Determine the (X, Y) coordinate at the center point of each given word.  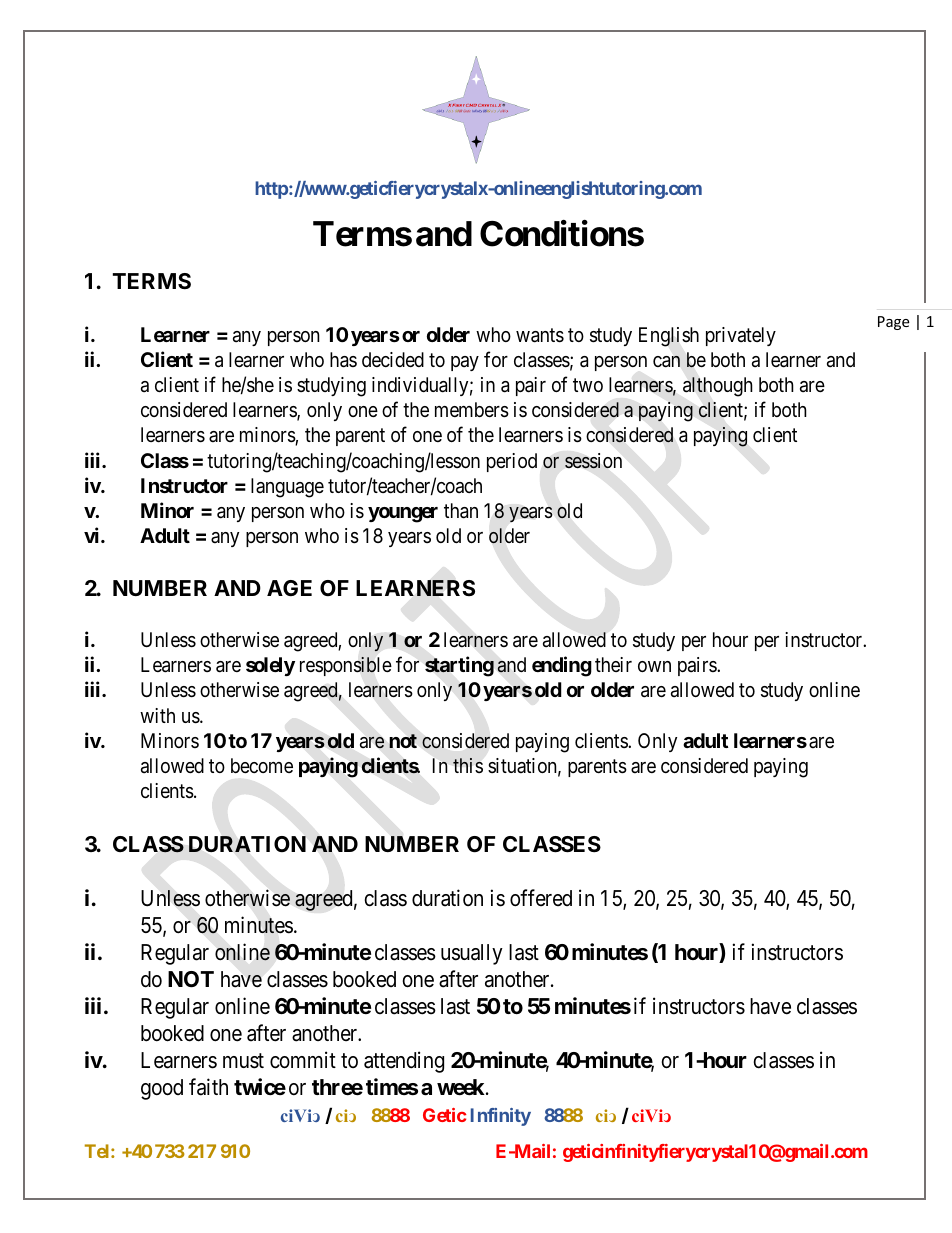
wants (540, 335)
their (613, 664)
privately (741, 336)
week (461, 1087)
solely (270, 666)
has (343, 360)
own (654, 666)
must (243, 1061)
